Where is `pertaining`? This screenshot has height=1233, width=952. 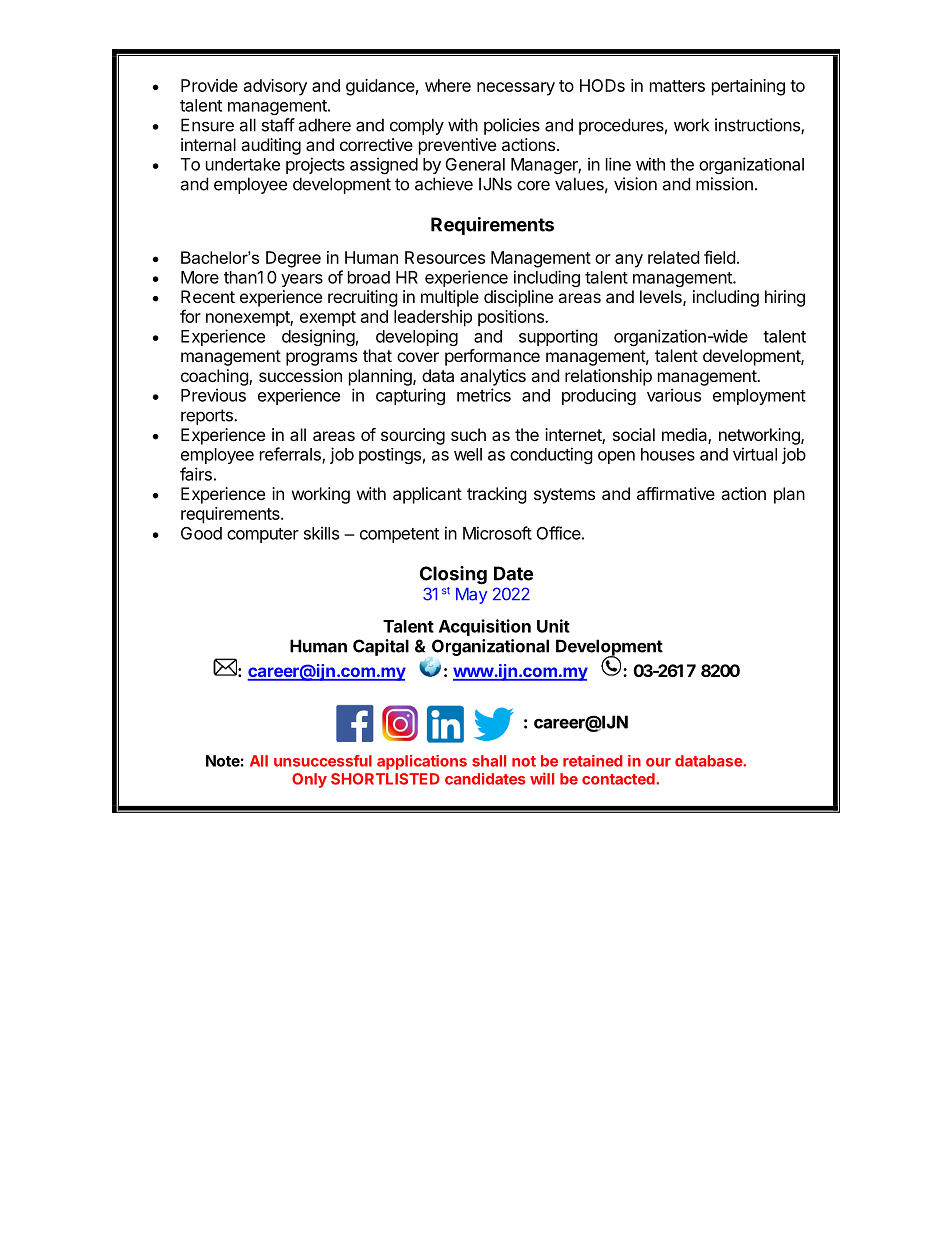 pertaining is located at coordinates (748, 87).
